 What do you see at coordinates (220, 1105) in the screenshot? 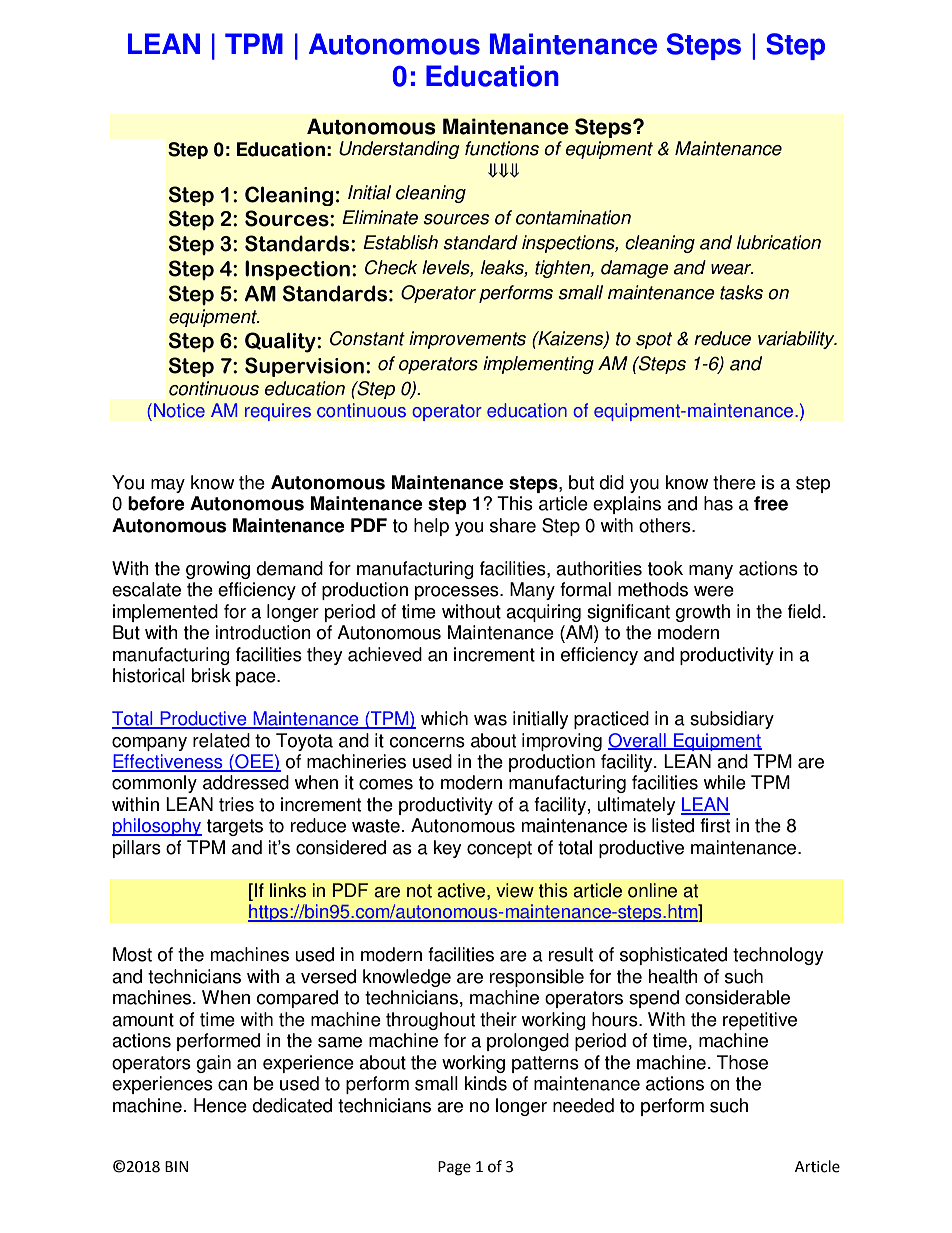
I see `Hence` at bounding box center [220, 1105].
